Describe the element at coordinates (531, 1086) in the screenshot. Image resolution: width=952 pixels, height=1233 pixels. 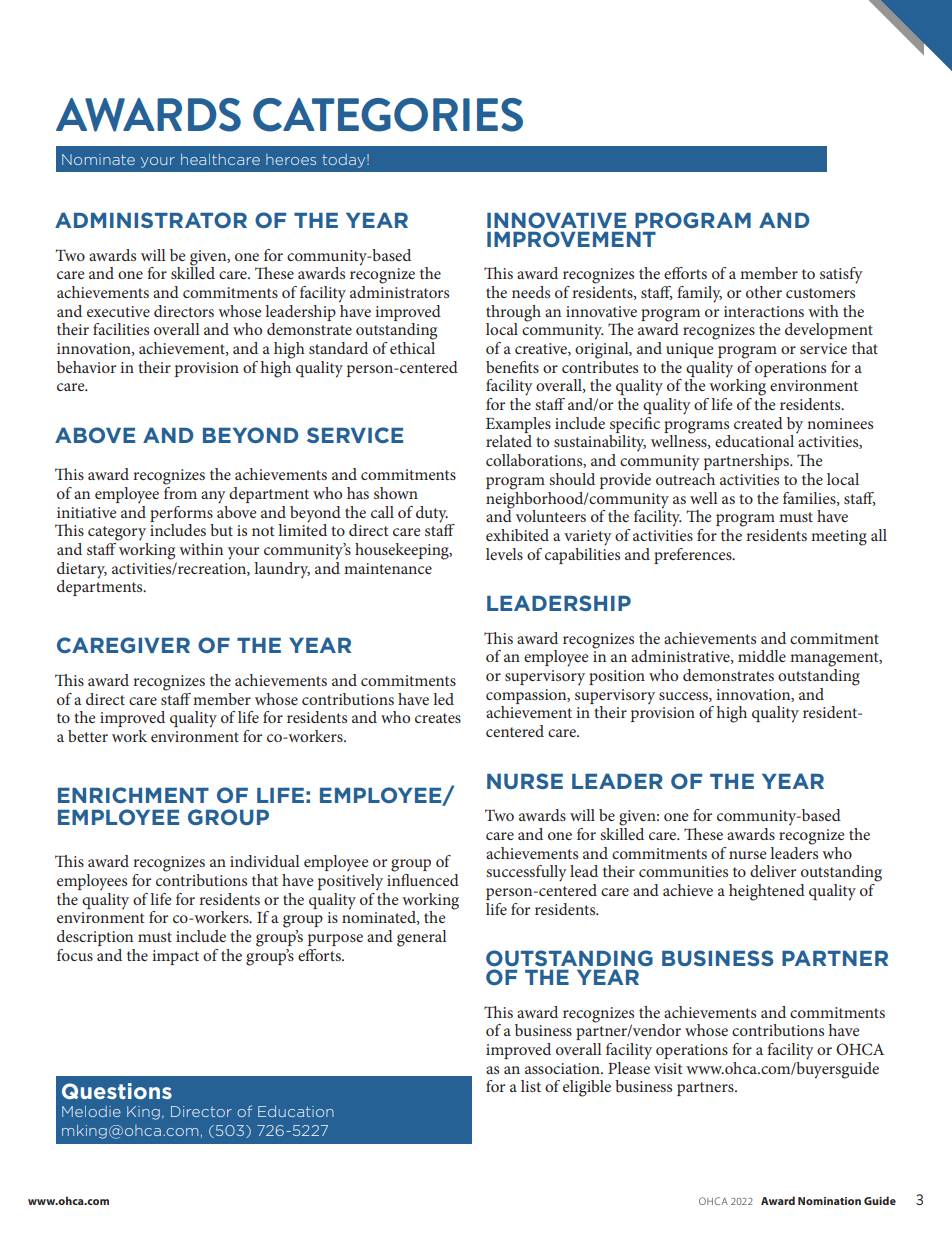
I see `list` at that location.
